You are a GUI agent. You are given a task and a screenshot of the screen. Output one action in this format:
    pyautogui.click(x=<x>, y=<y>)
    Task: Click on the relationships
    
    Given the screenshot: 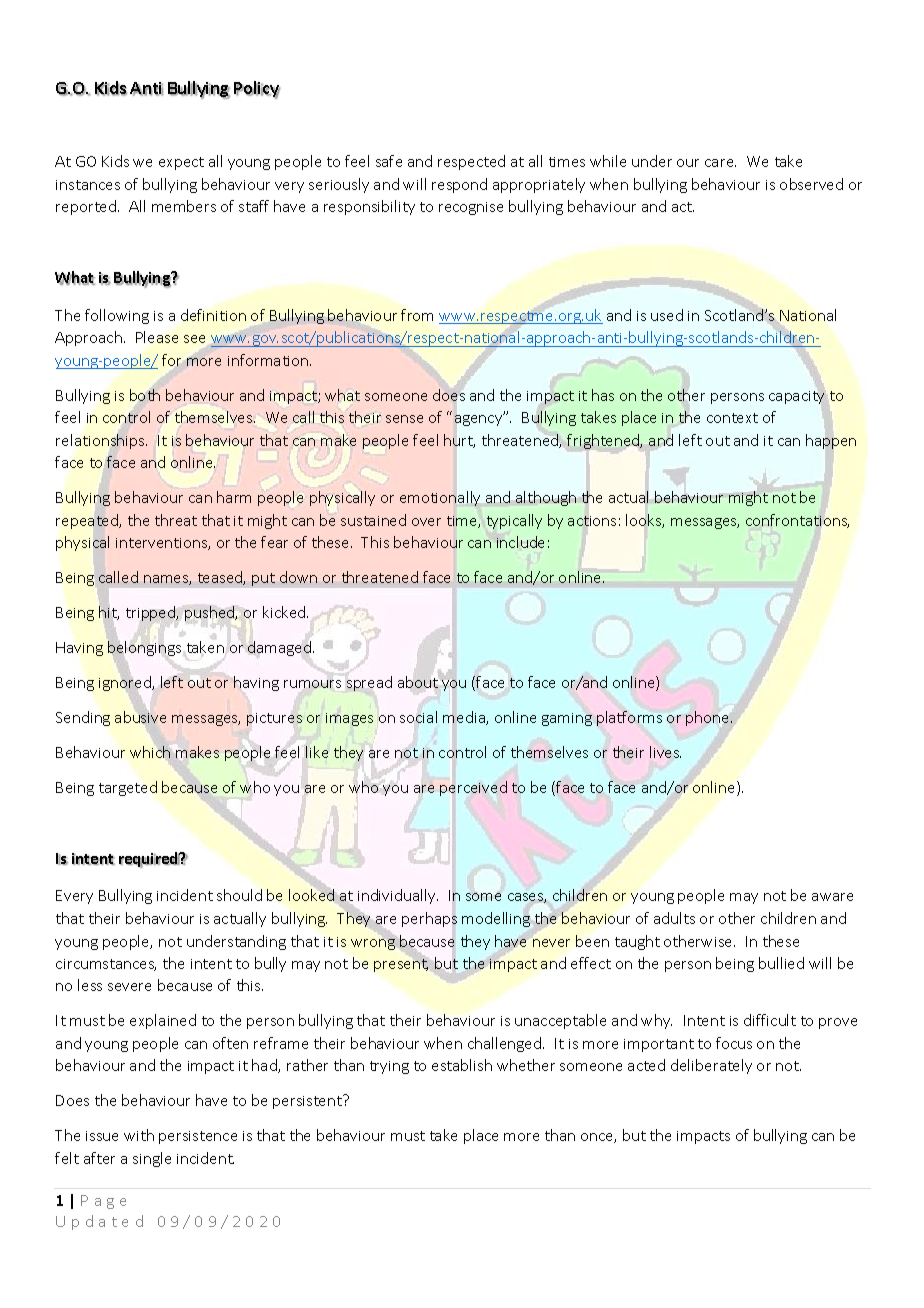 What is the action you would take?
    pyautogui.click(x=101, y=441)
